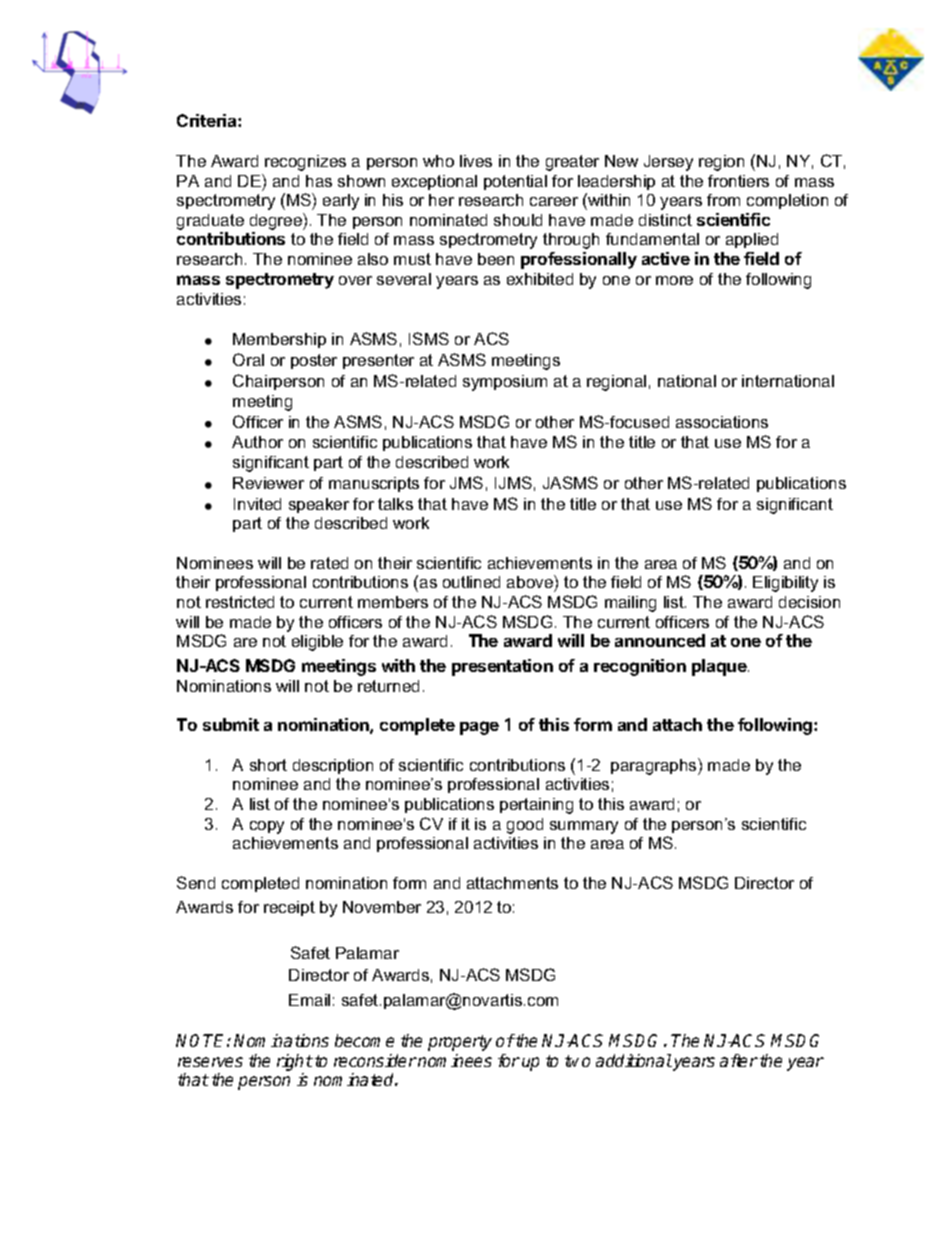 This document has width=952, height=1233. I want to click on lives, so click(476, 161).
